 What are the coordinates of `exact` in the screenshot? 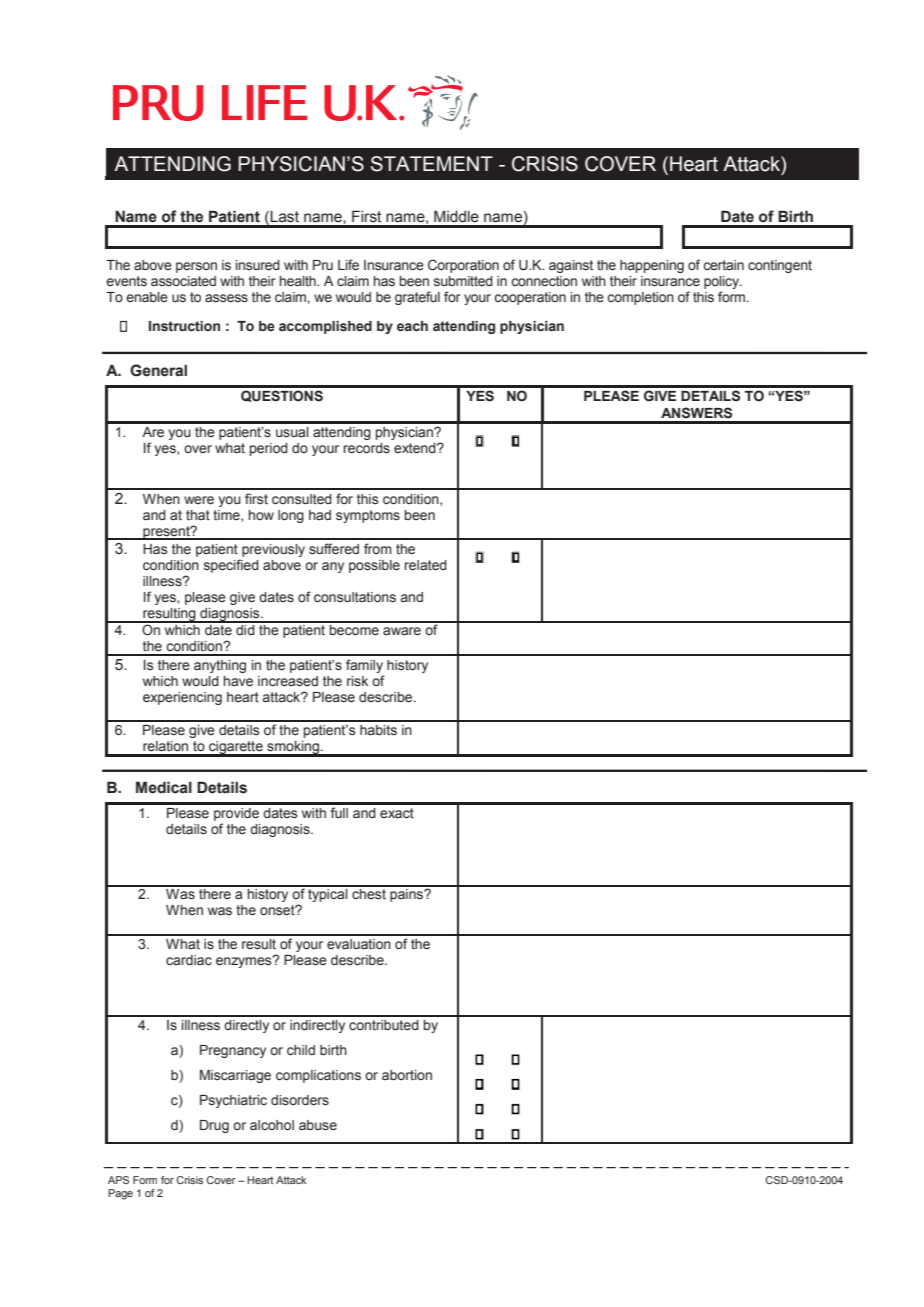 It's located at (397, 813).
